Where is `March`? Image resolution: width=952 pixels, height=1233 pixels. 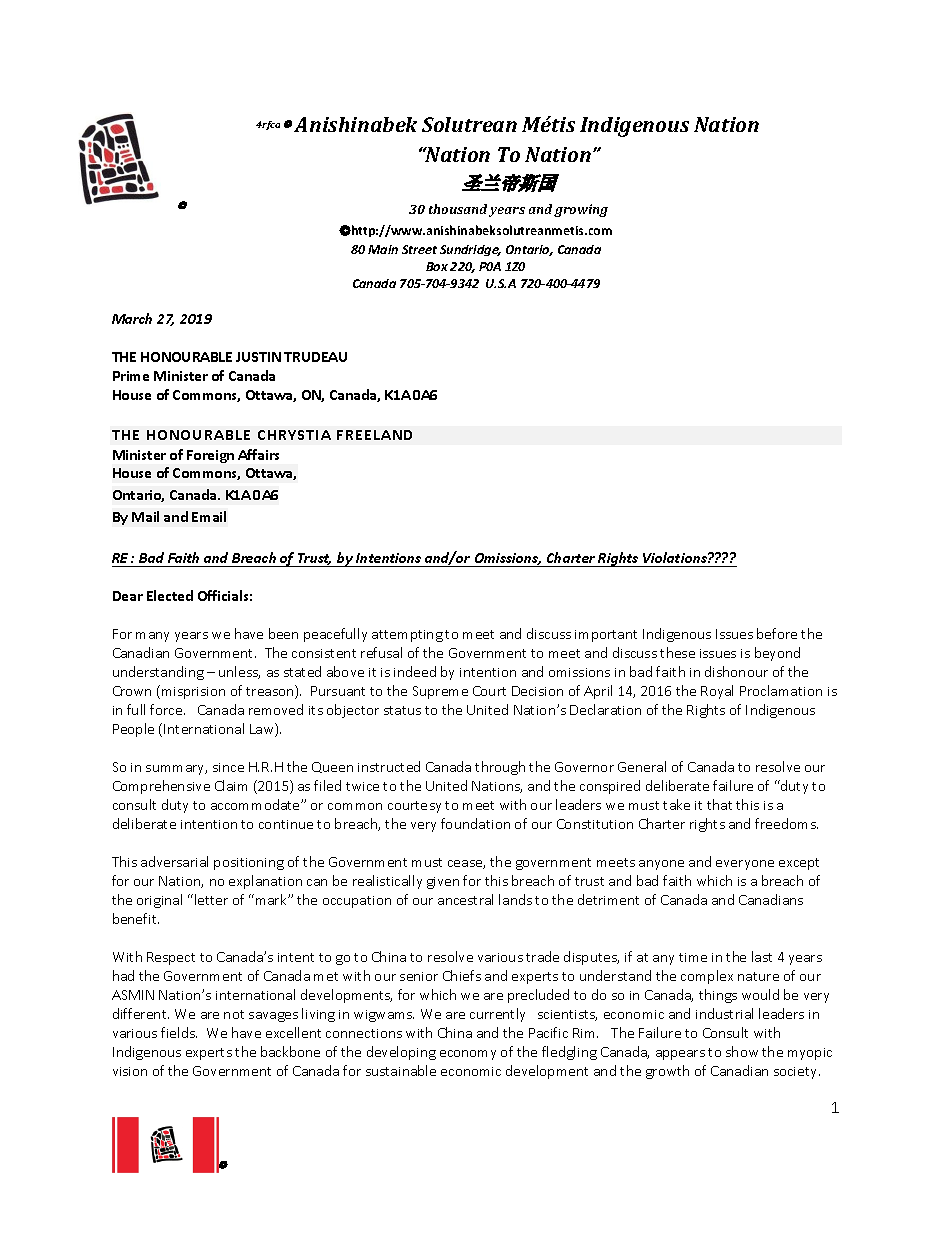
March is located at coordinates (132, 318).
